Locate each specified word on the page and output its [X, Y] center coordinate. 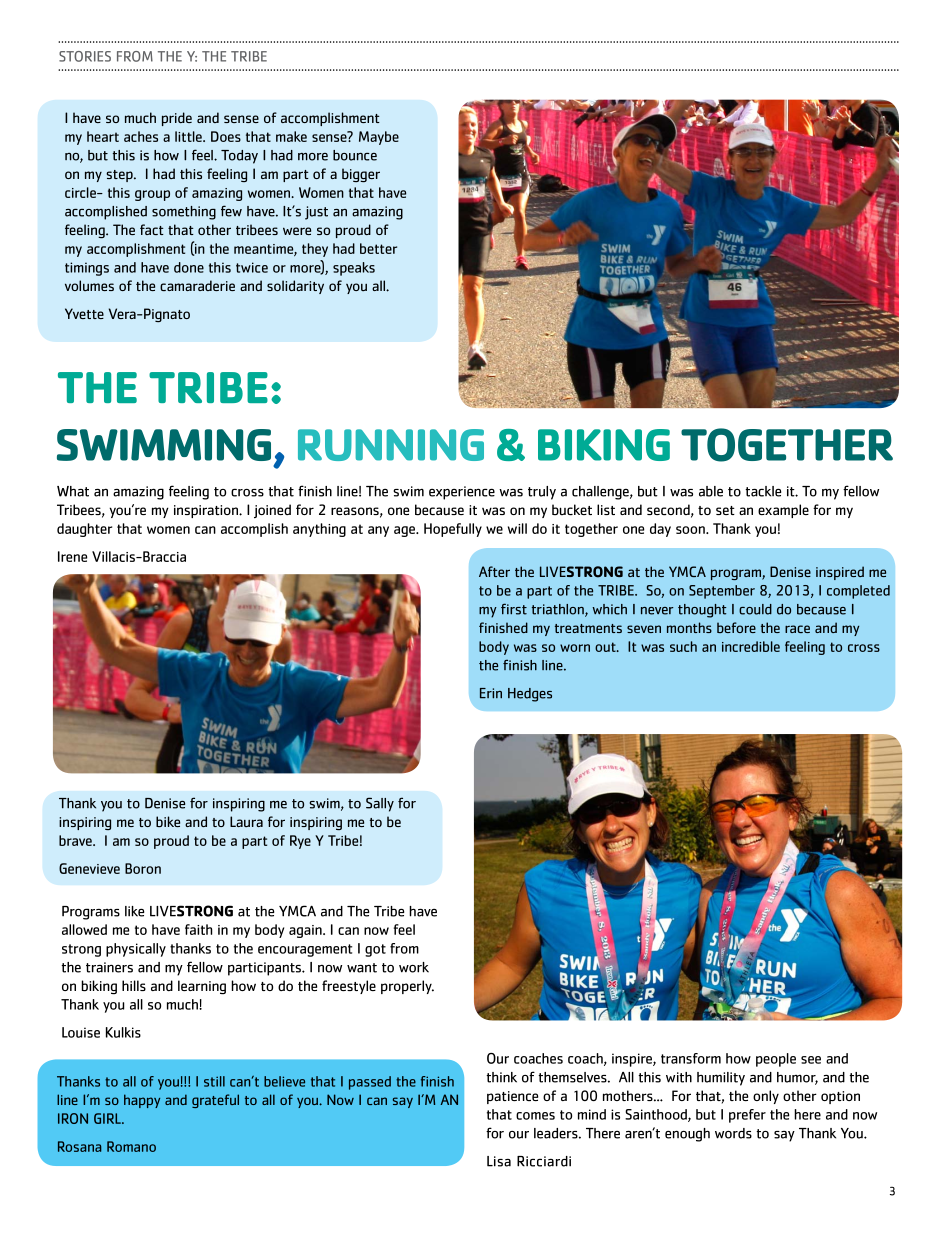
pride [177, 119]
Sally [380, 804]
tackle [763, 491]
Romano [131, 1146]
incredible [751, 646]
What [73, 491]
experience [462, 493]
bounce [355, 155]
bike [168, 821]
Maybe [379, 138]
